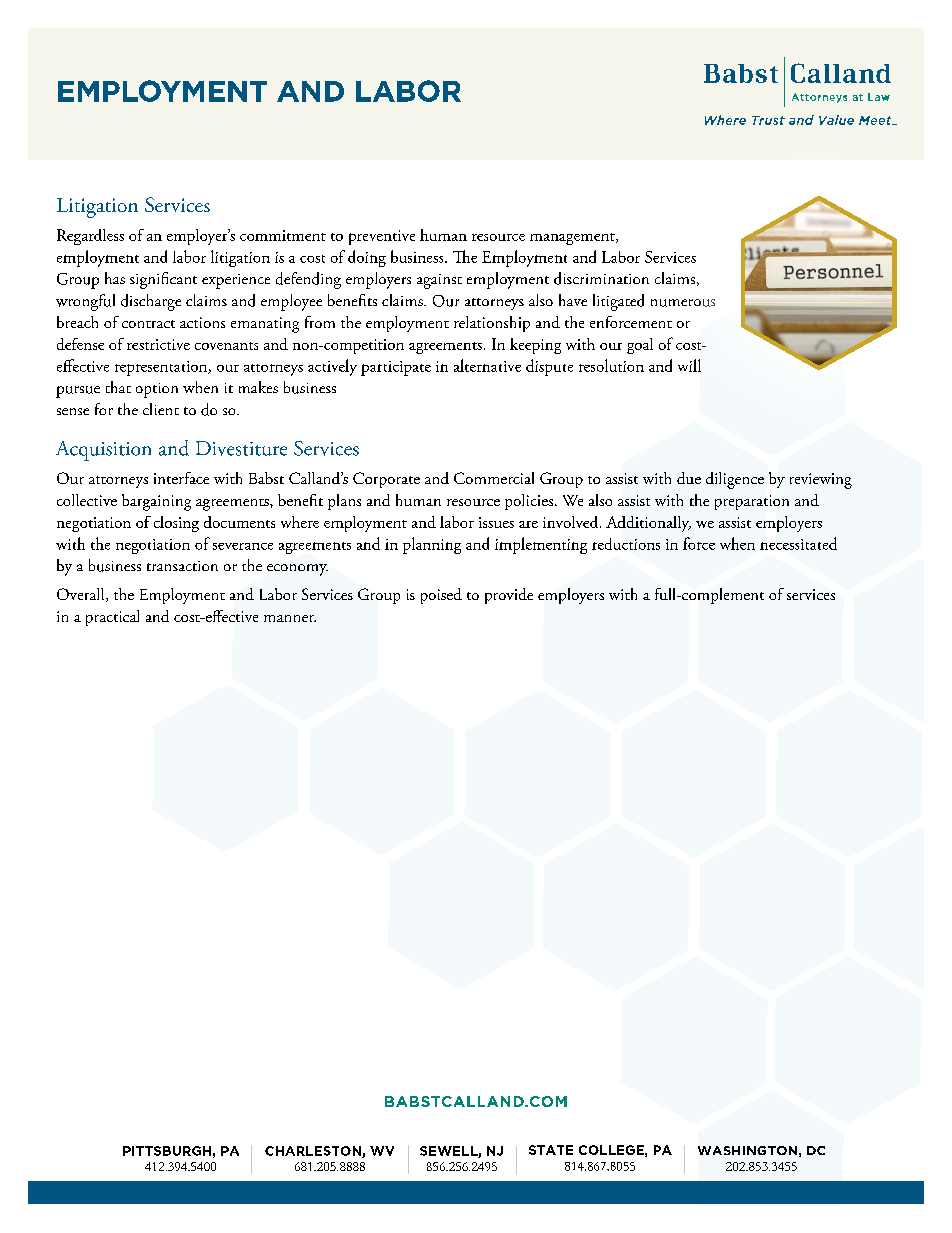 The height and width of the screenshot is (1233, 952). What do you see at coordinates (439, 281) in the screenshot?
I see `against` at bounding box center [439, 281].
